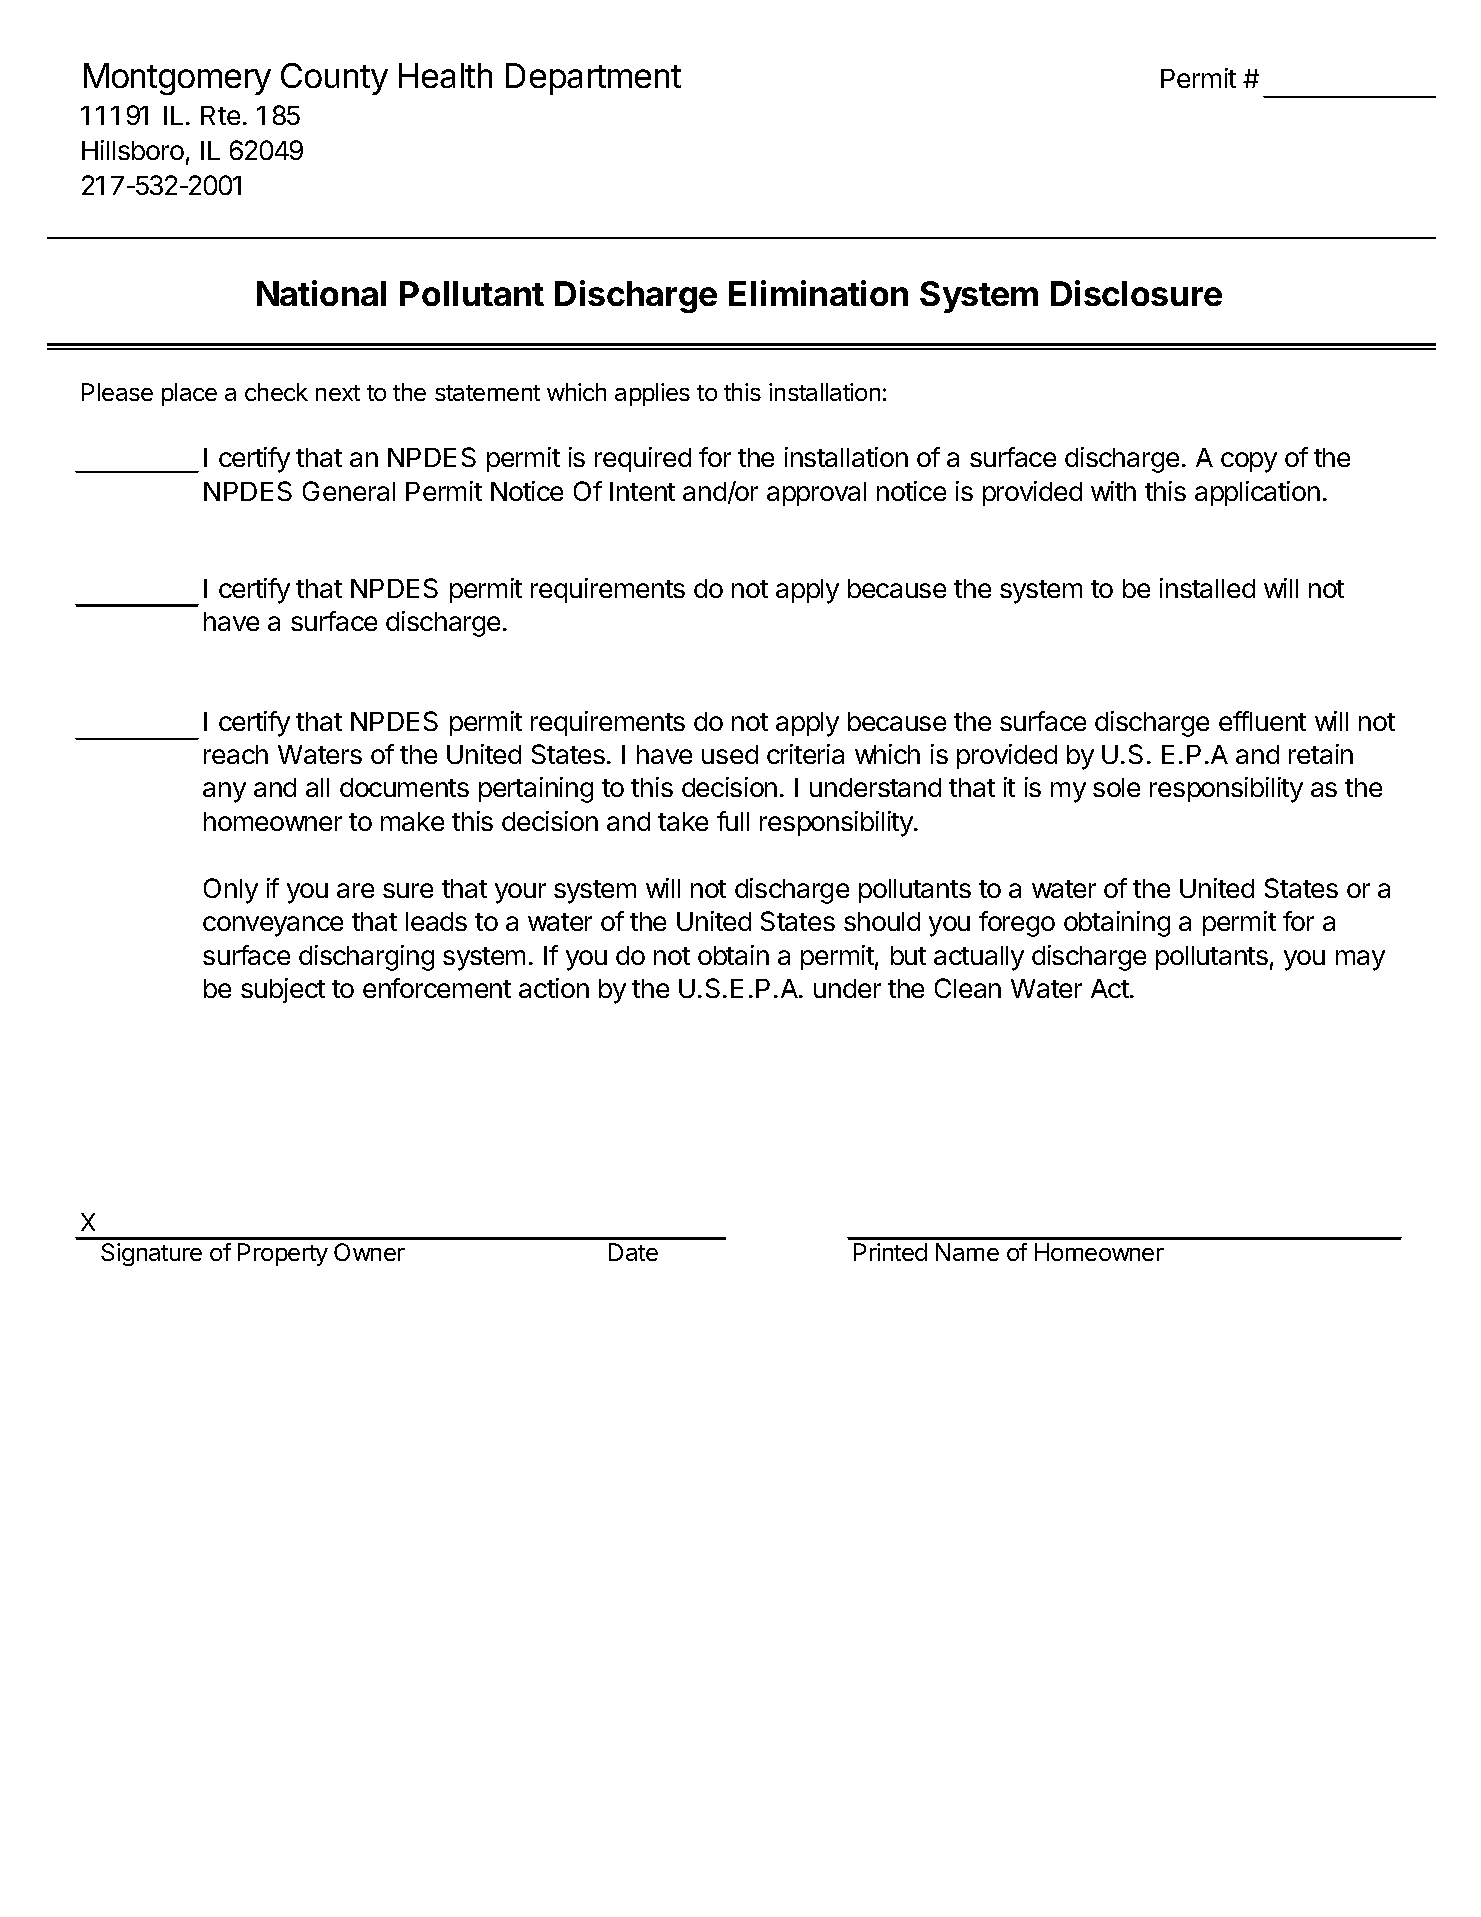  What do you see at coordinates (220, 115) in the screenshot?
I see `Rte` at bounding box center [220, 115].
